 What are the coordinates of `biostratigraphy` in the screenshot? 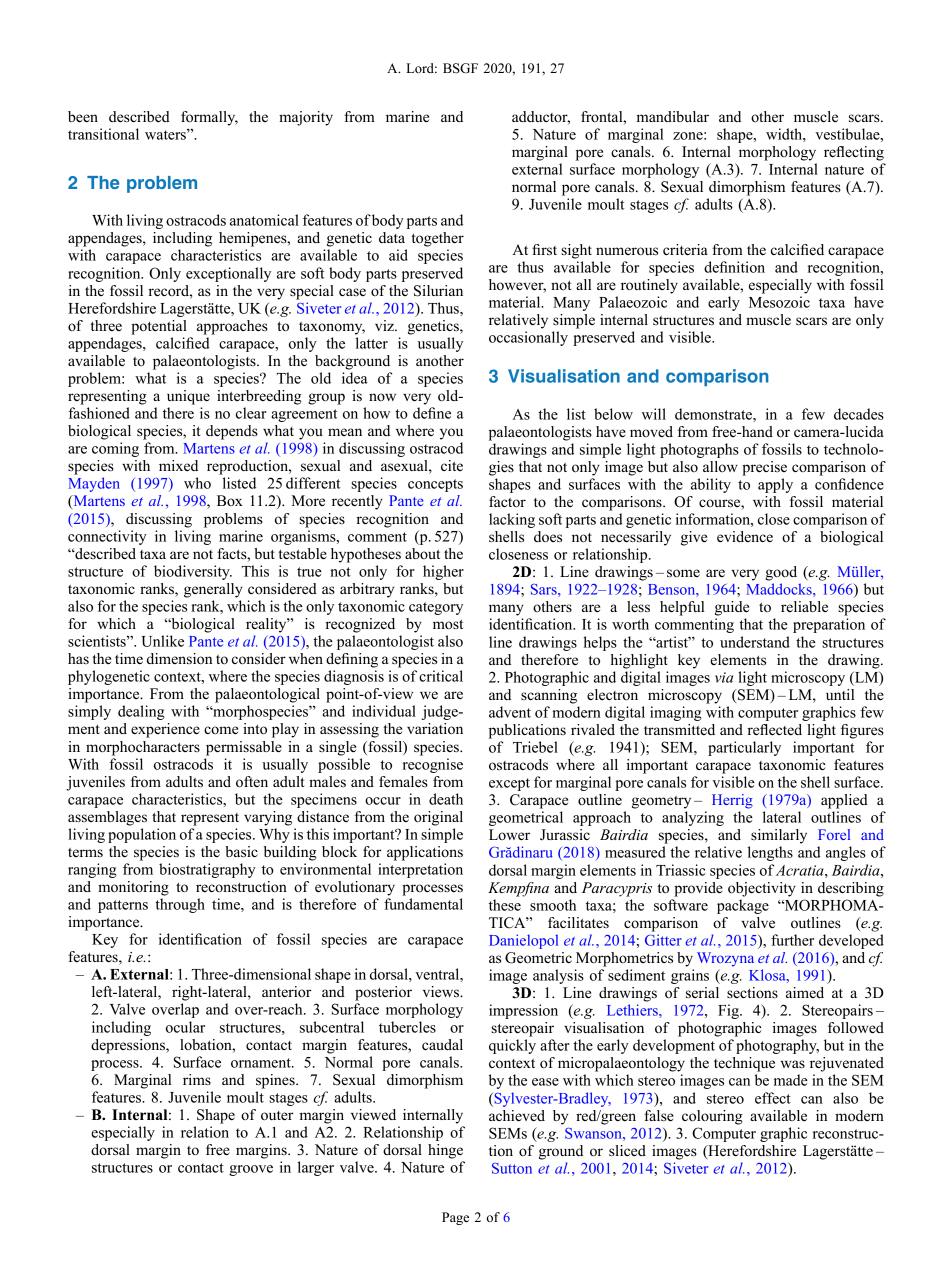 It's located at (207, 870).
